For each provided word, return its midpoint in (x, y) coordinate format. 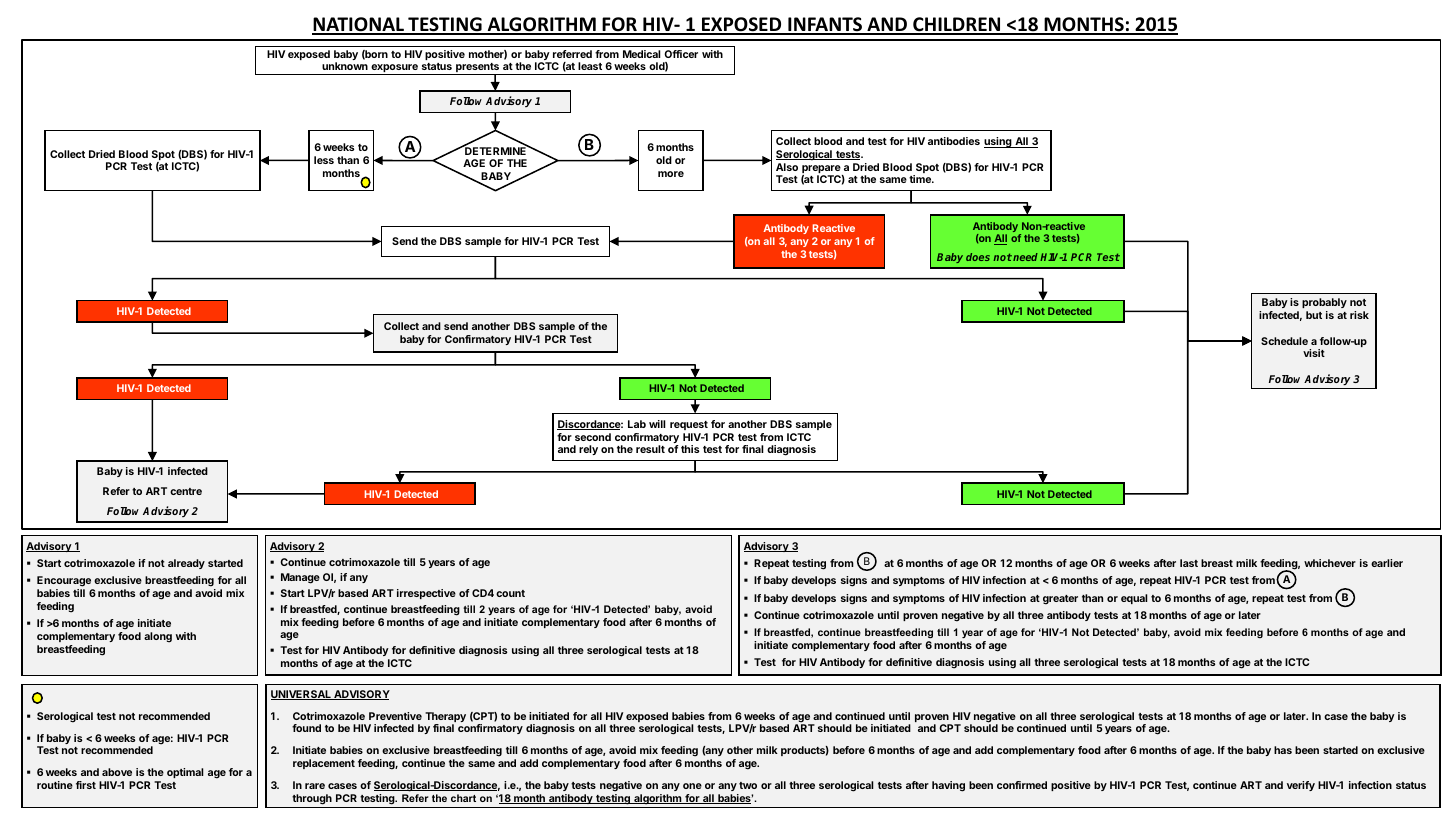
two (748, 785)
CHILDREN (957, 25)
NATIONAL (359, 25)
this (690, 449)
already (186, 564)
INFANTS (825, 25)
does (978, 257)
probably (1324, 305)
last (1189, 563)
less (324, 160)
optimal (185, 773)
